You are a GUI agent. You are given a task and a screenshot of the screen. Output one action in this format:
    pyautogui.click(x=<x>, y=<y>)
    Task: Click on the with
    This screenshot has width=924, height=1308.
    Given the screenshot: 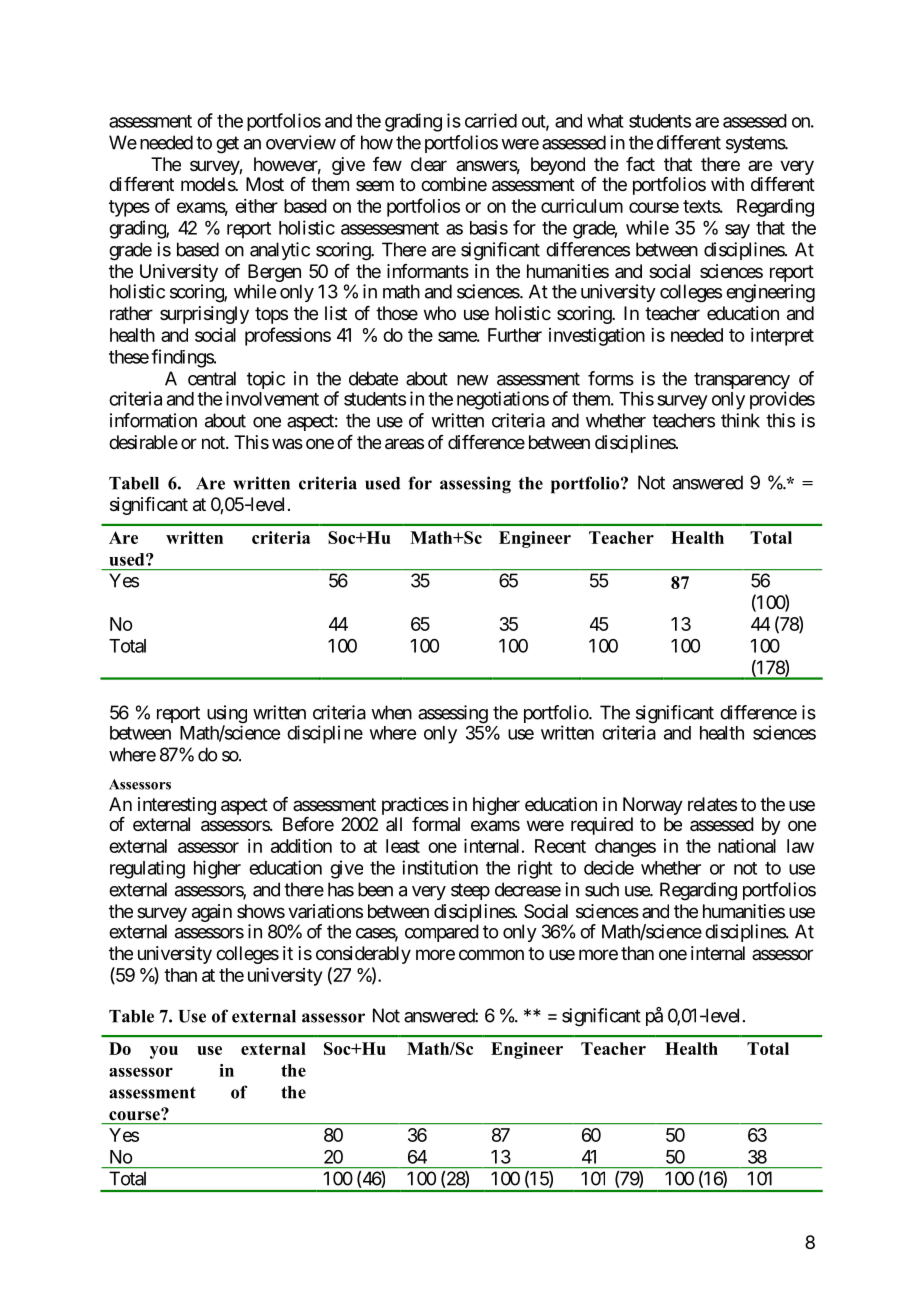 What is the action you would take?
    pyautogui.click(x=727, y=184)
